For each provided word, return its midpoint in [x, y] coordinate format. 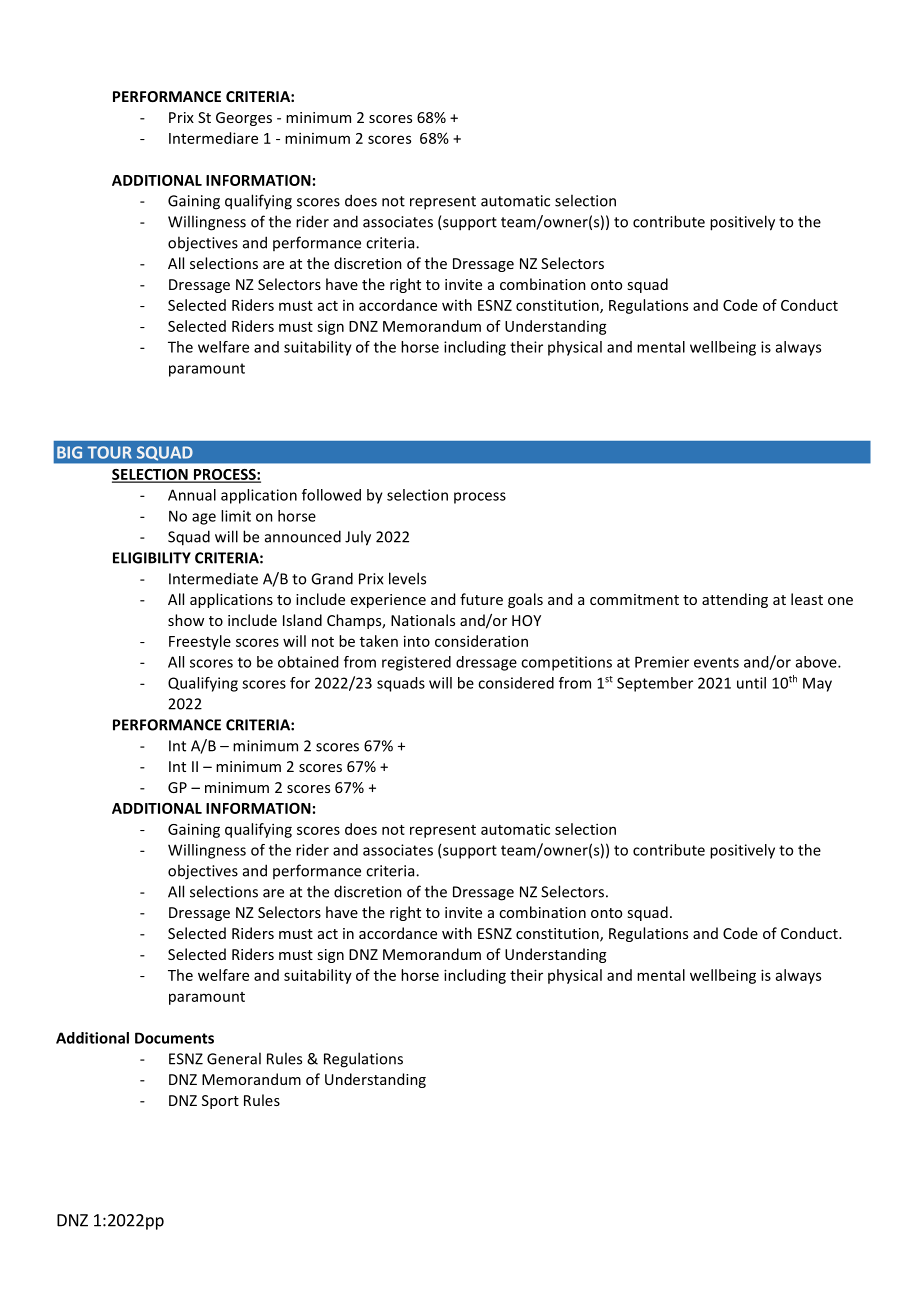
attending [735, 600]
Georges [244, 119]
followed [331, 495]
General [234, 1058]
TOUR [109, 452]
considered [516, 683]
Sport [220, 1102]
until [751, 683]
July [358, 538]
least [807, 599]
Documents [174, 1038]
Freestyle [200, 642]
